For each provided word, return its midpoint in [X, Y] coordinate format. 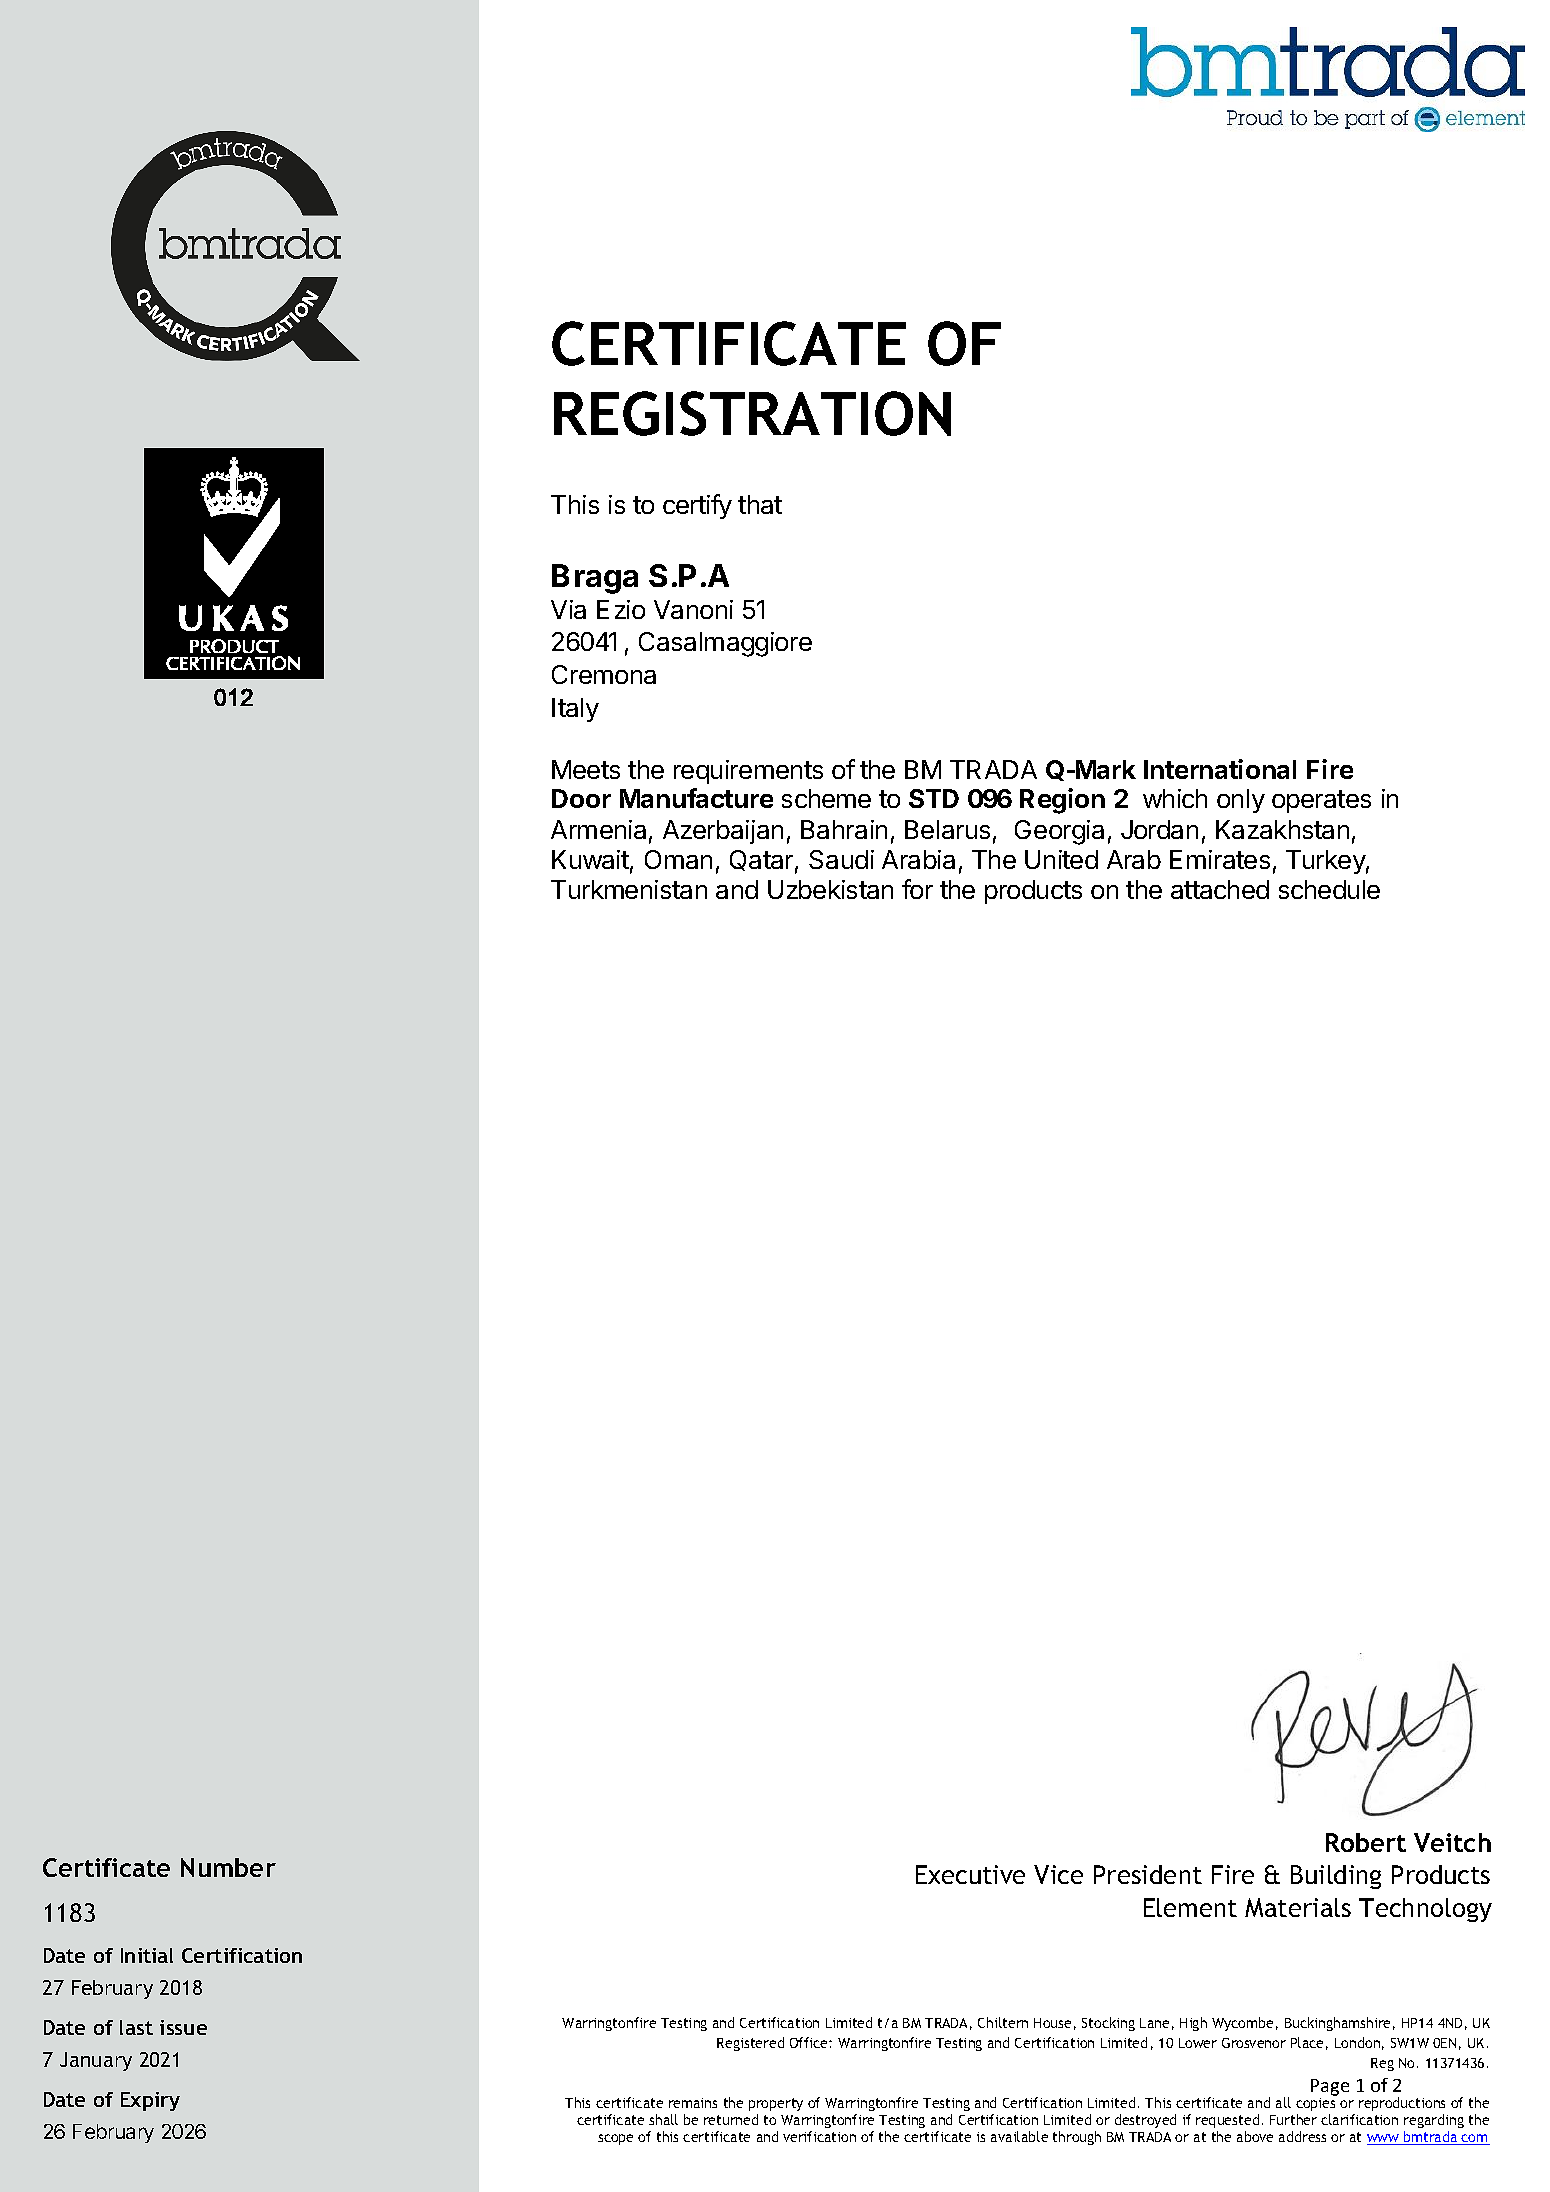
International [1220, 769]
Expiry [150, 2101]
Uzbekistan [830, 889]
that [760, 504]
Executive [970, 1874]
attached [1220, 889]
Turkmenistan [629, 889]
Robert [1366, 1842]
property [776, 2104]
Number [228, 1867]
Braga [595, 579]
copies [1315, 2104]
